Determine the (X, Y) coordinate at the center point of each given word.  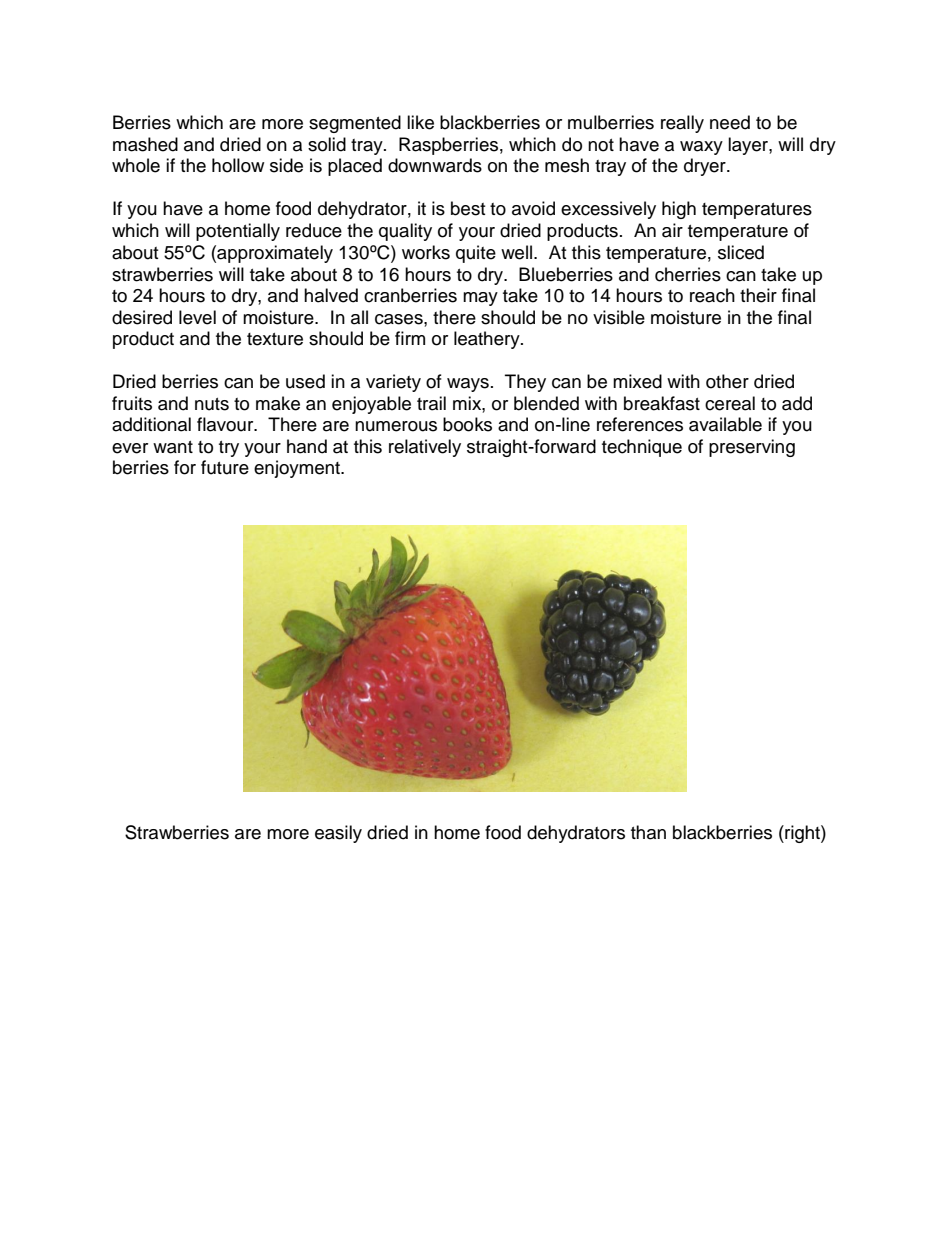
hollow (238, 165)
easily (338, 834)
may (480, 299)
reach (712, 295)
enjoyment (298, 469)
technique (642, 448)
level (197, 317)
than (648, 832)
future (225, 467)
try (229, 449)
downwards (435, 165)
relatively (425, 448)
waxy (701, 148)
